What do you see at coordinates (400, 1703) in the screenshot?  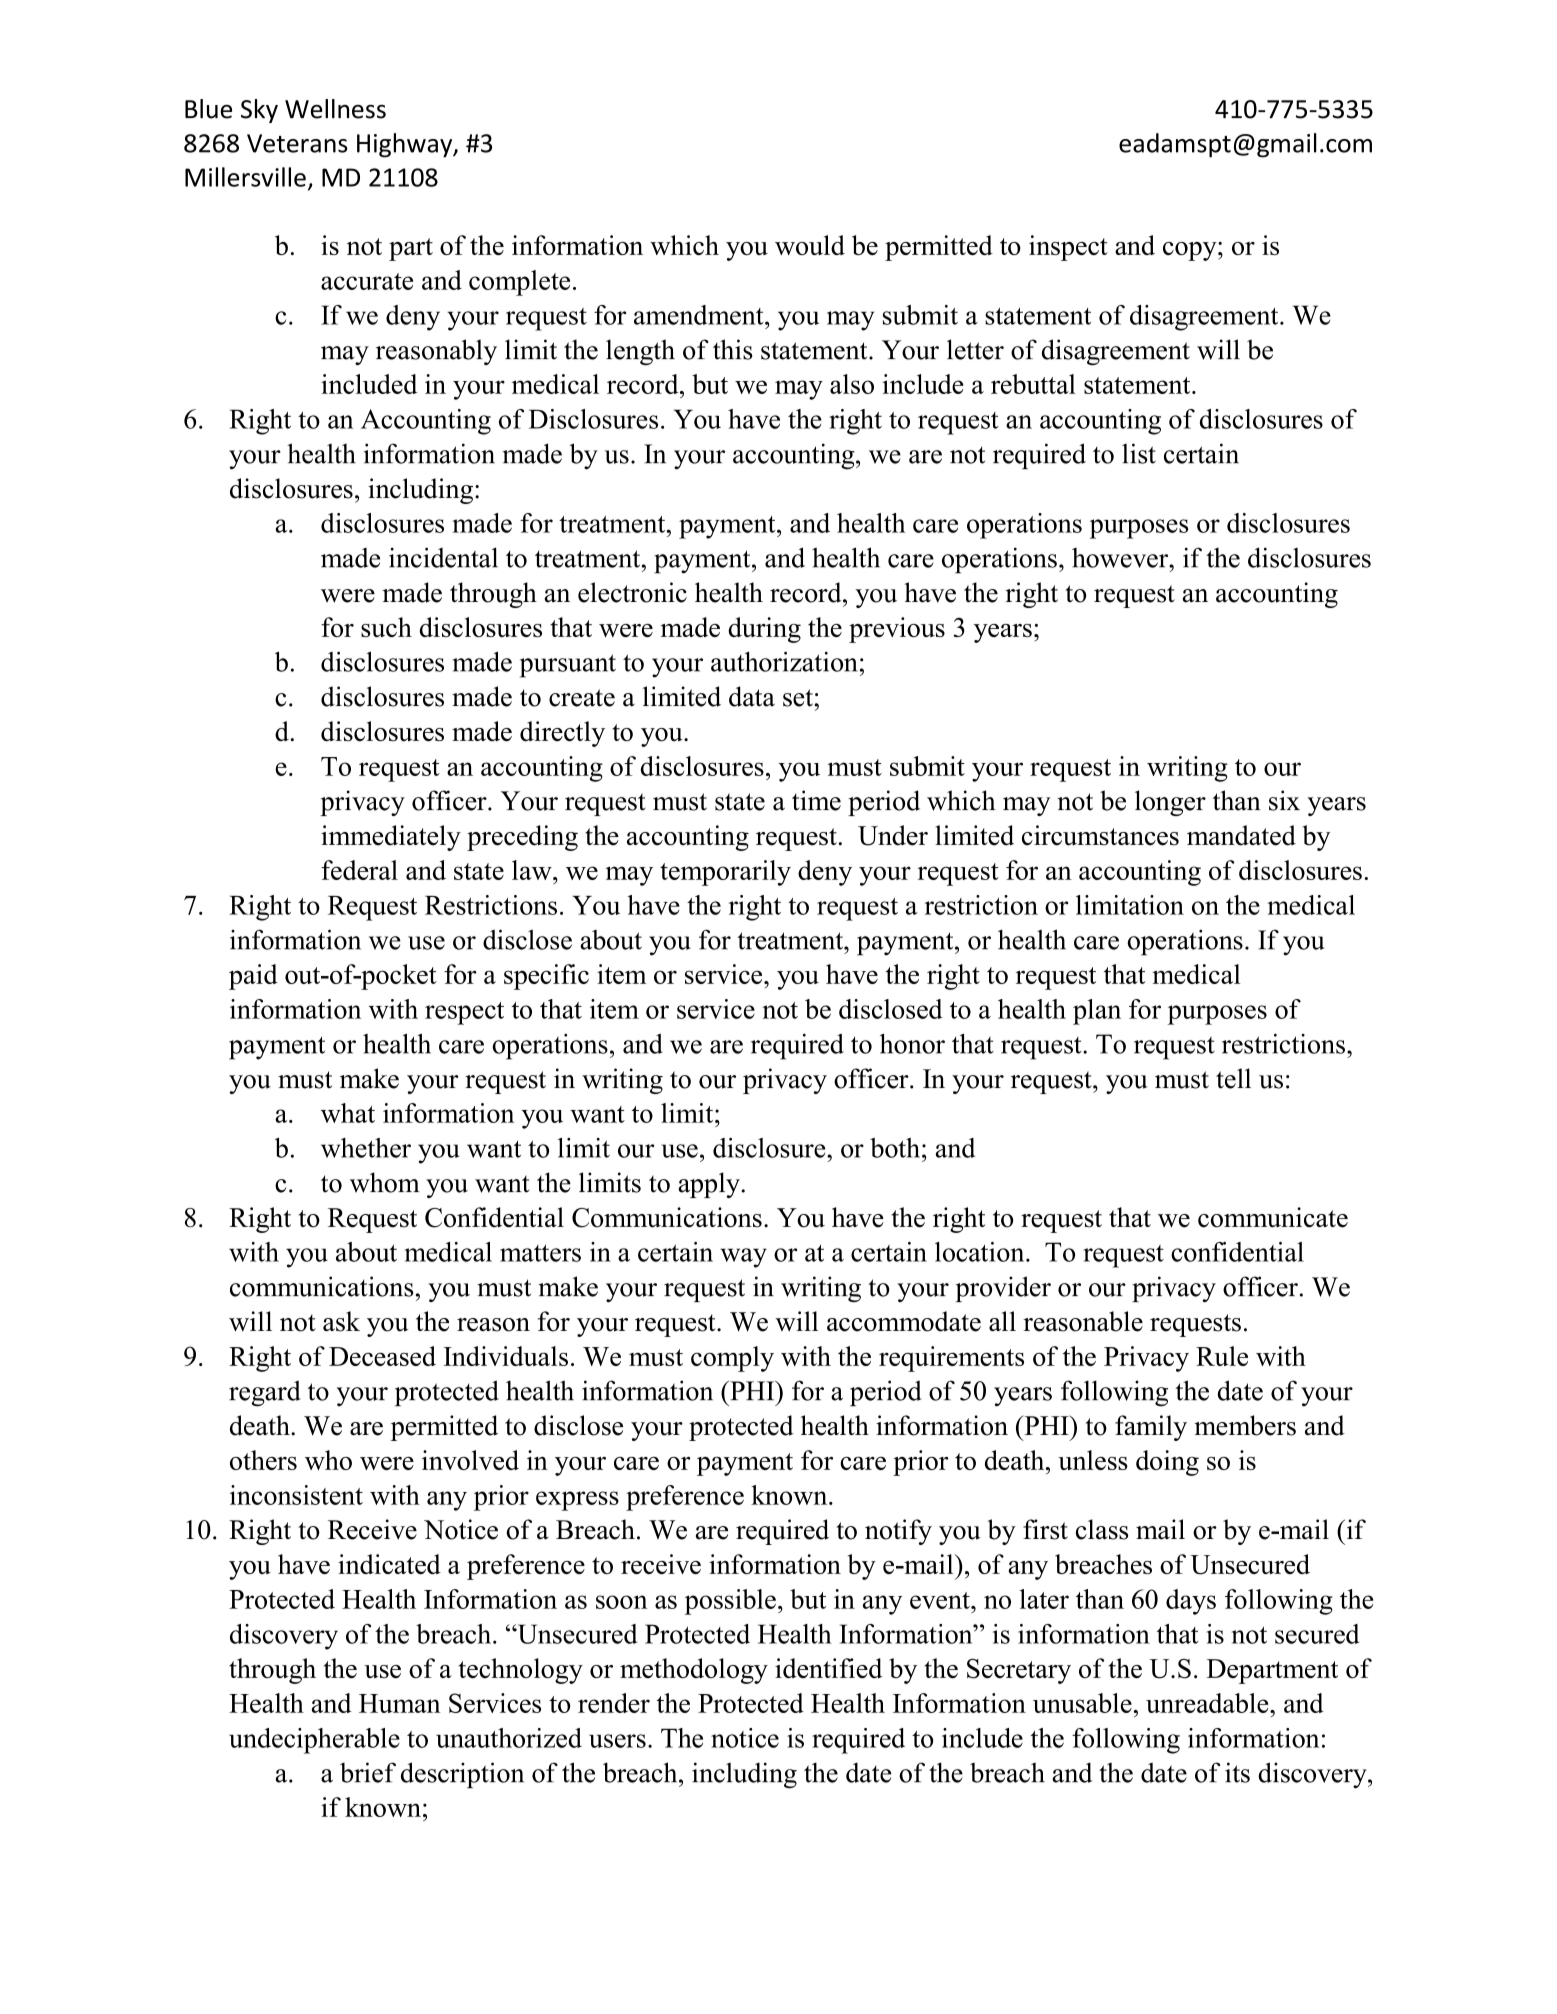 I see `Human` at bounding box center [400, 1703].
